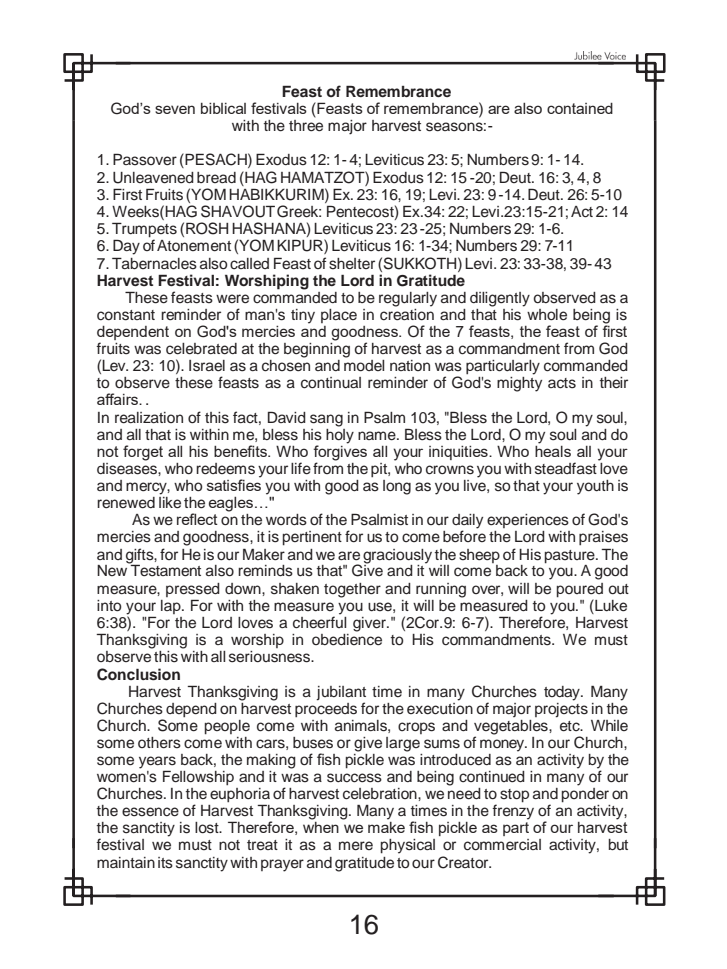 The height and width of the image is (969, 727). What do you see at coordinates (170, 501) in the image?
I see `like` at bounding box center [170, 501].
